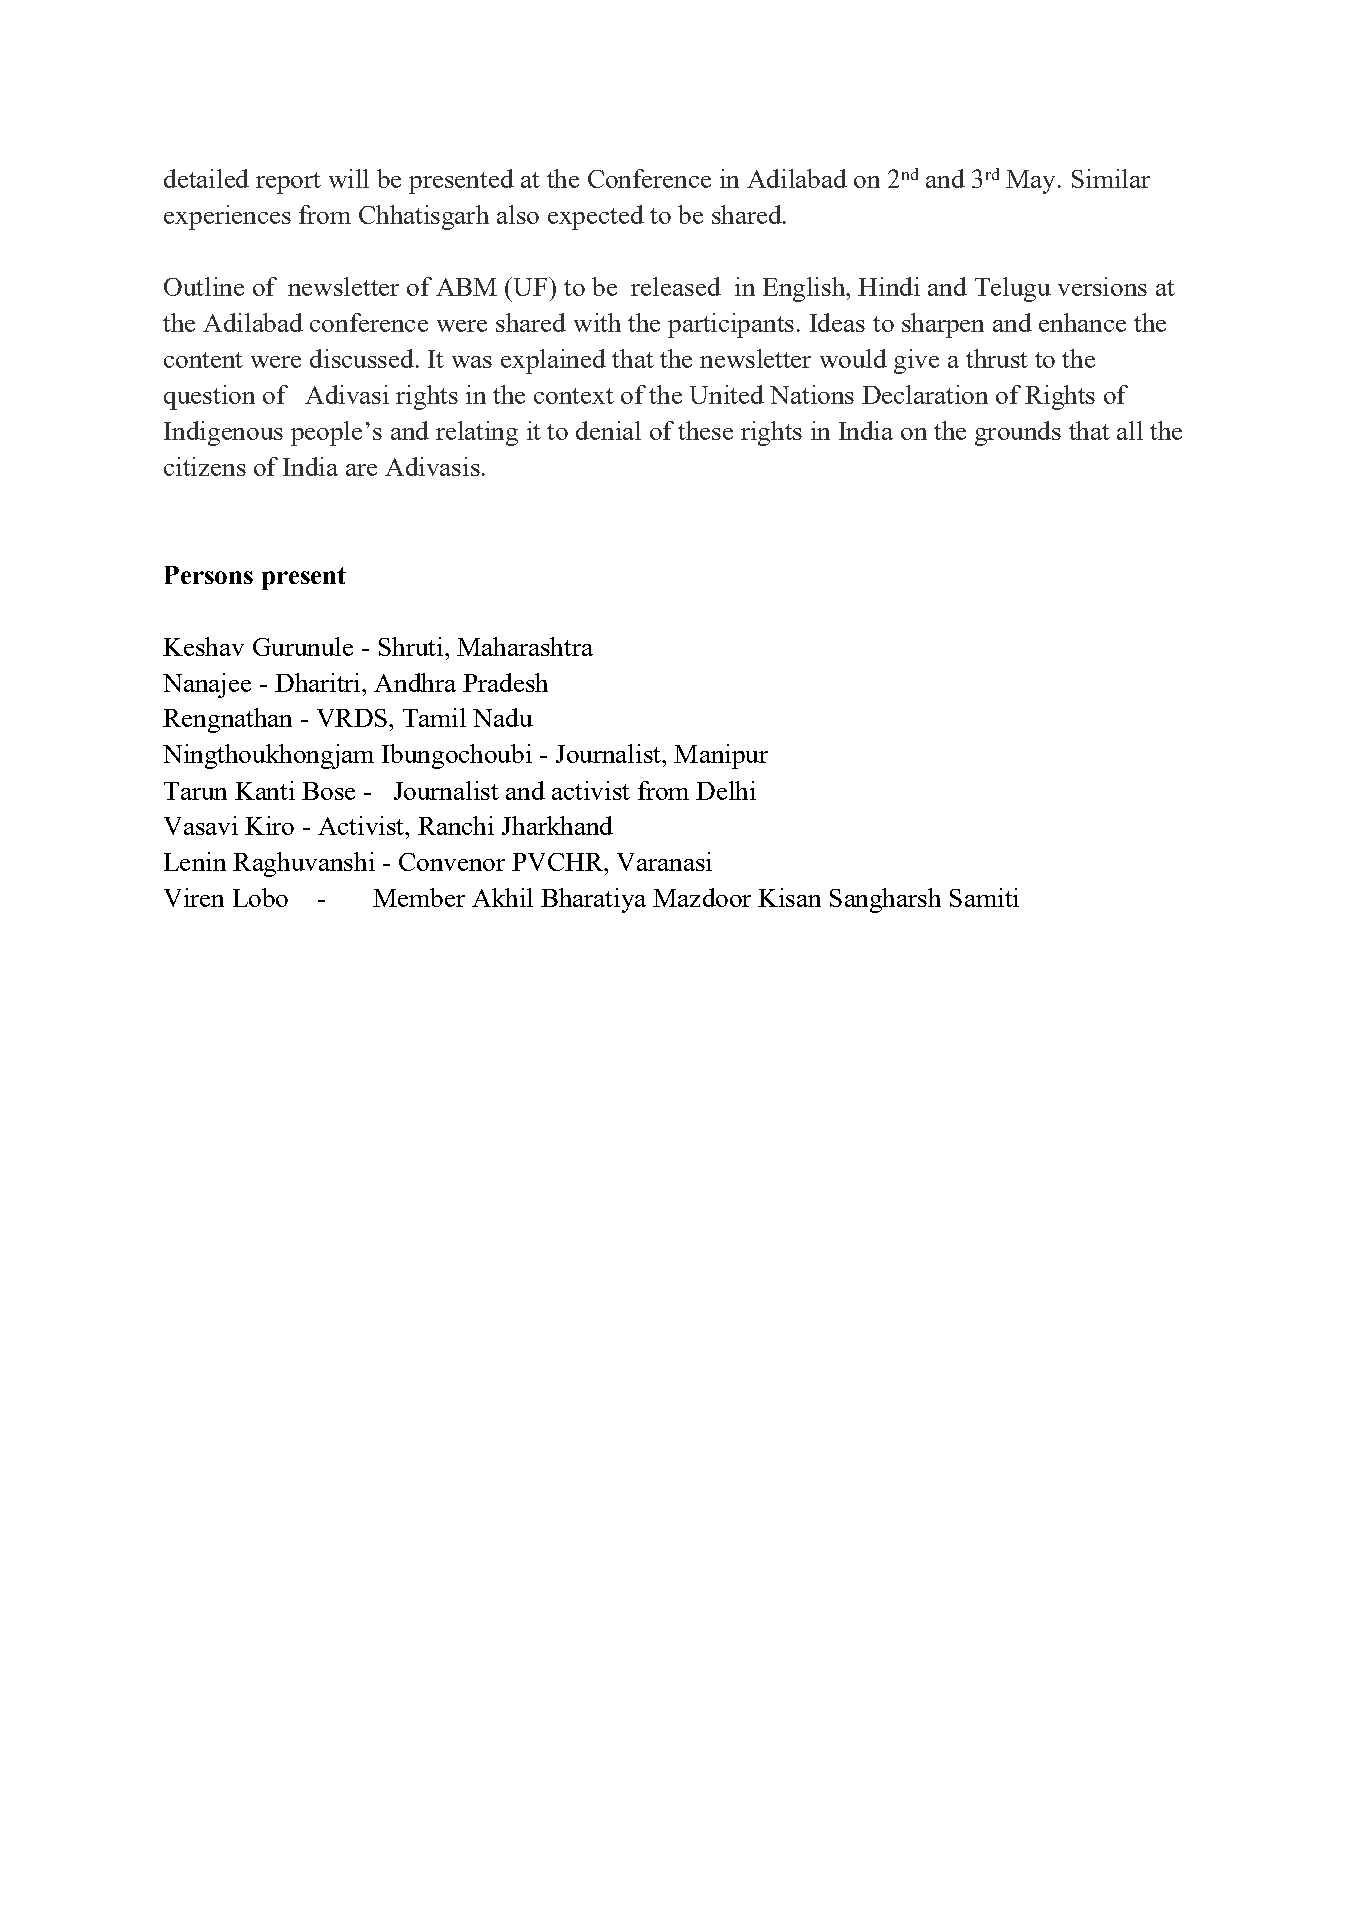 Image resolution: width=1349 pixels, height=1907 pixels. I want to click on Varanasi, so click(664, 861).
